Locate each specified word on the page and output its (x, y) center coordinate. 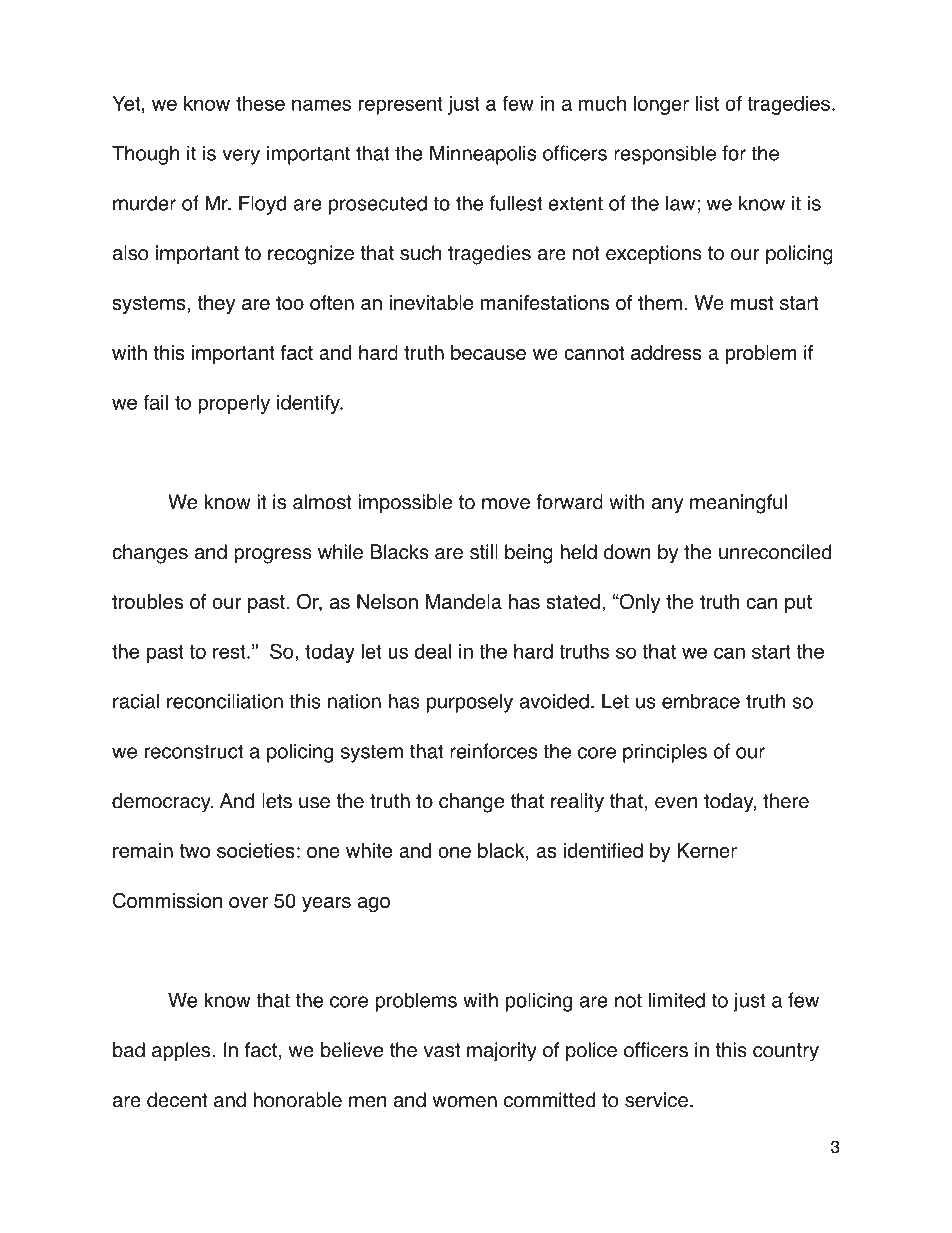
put (798, 604)
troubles (147, 601)
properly (234, 404)
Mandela (464, 601)
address (666, 352)
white (369, 850)
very (241, 157)
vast (442, 1050)
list (707, 103)
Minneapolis (483, 155)
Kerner (707, 850)
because (488, 352)
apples (182, 1052)
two (194, 851)
